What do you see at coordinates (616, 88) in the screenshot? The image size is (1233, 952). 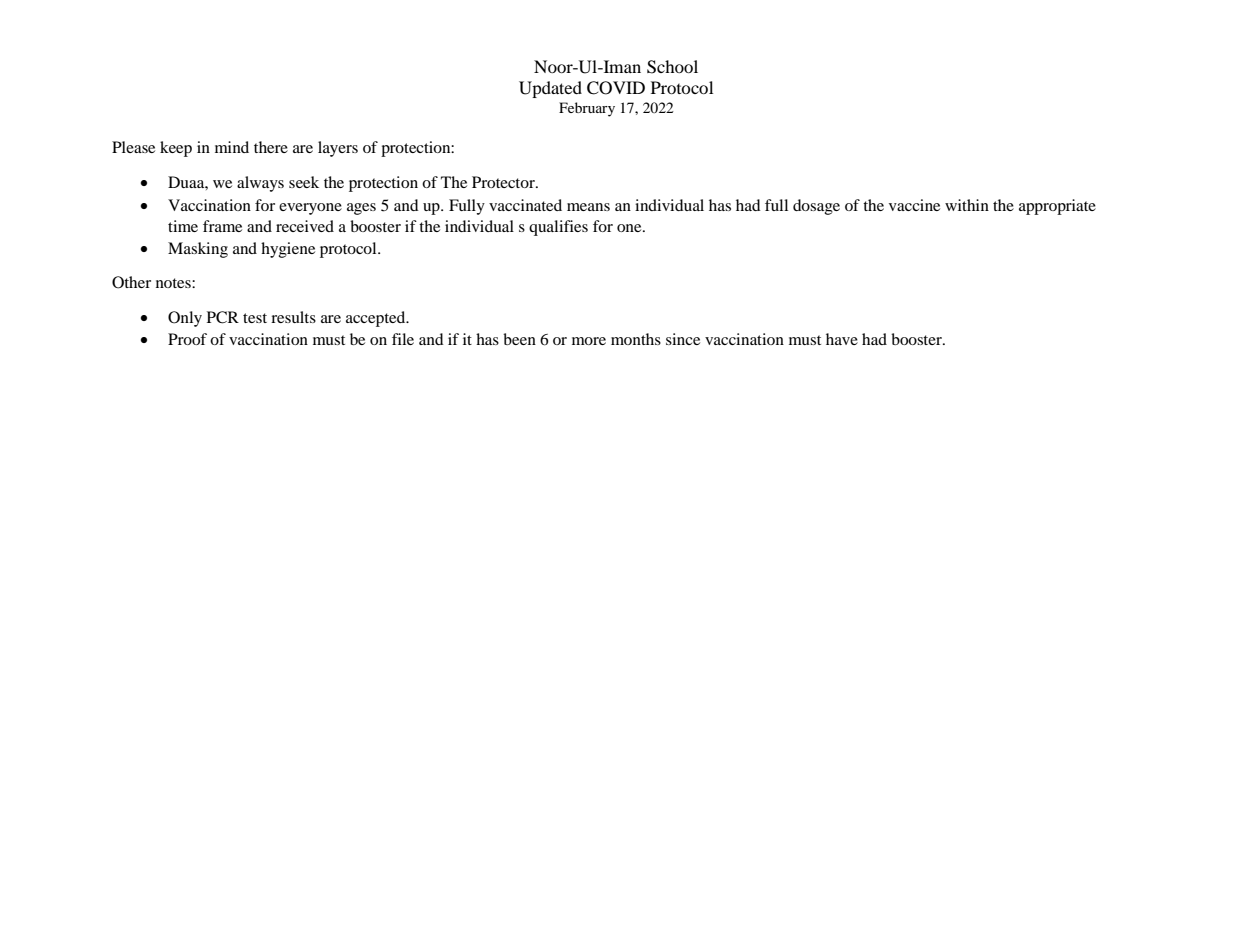 I see `COVID` at bounding box center [616, 88].
